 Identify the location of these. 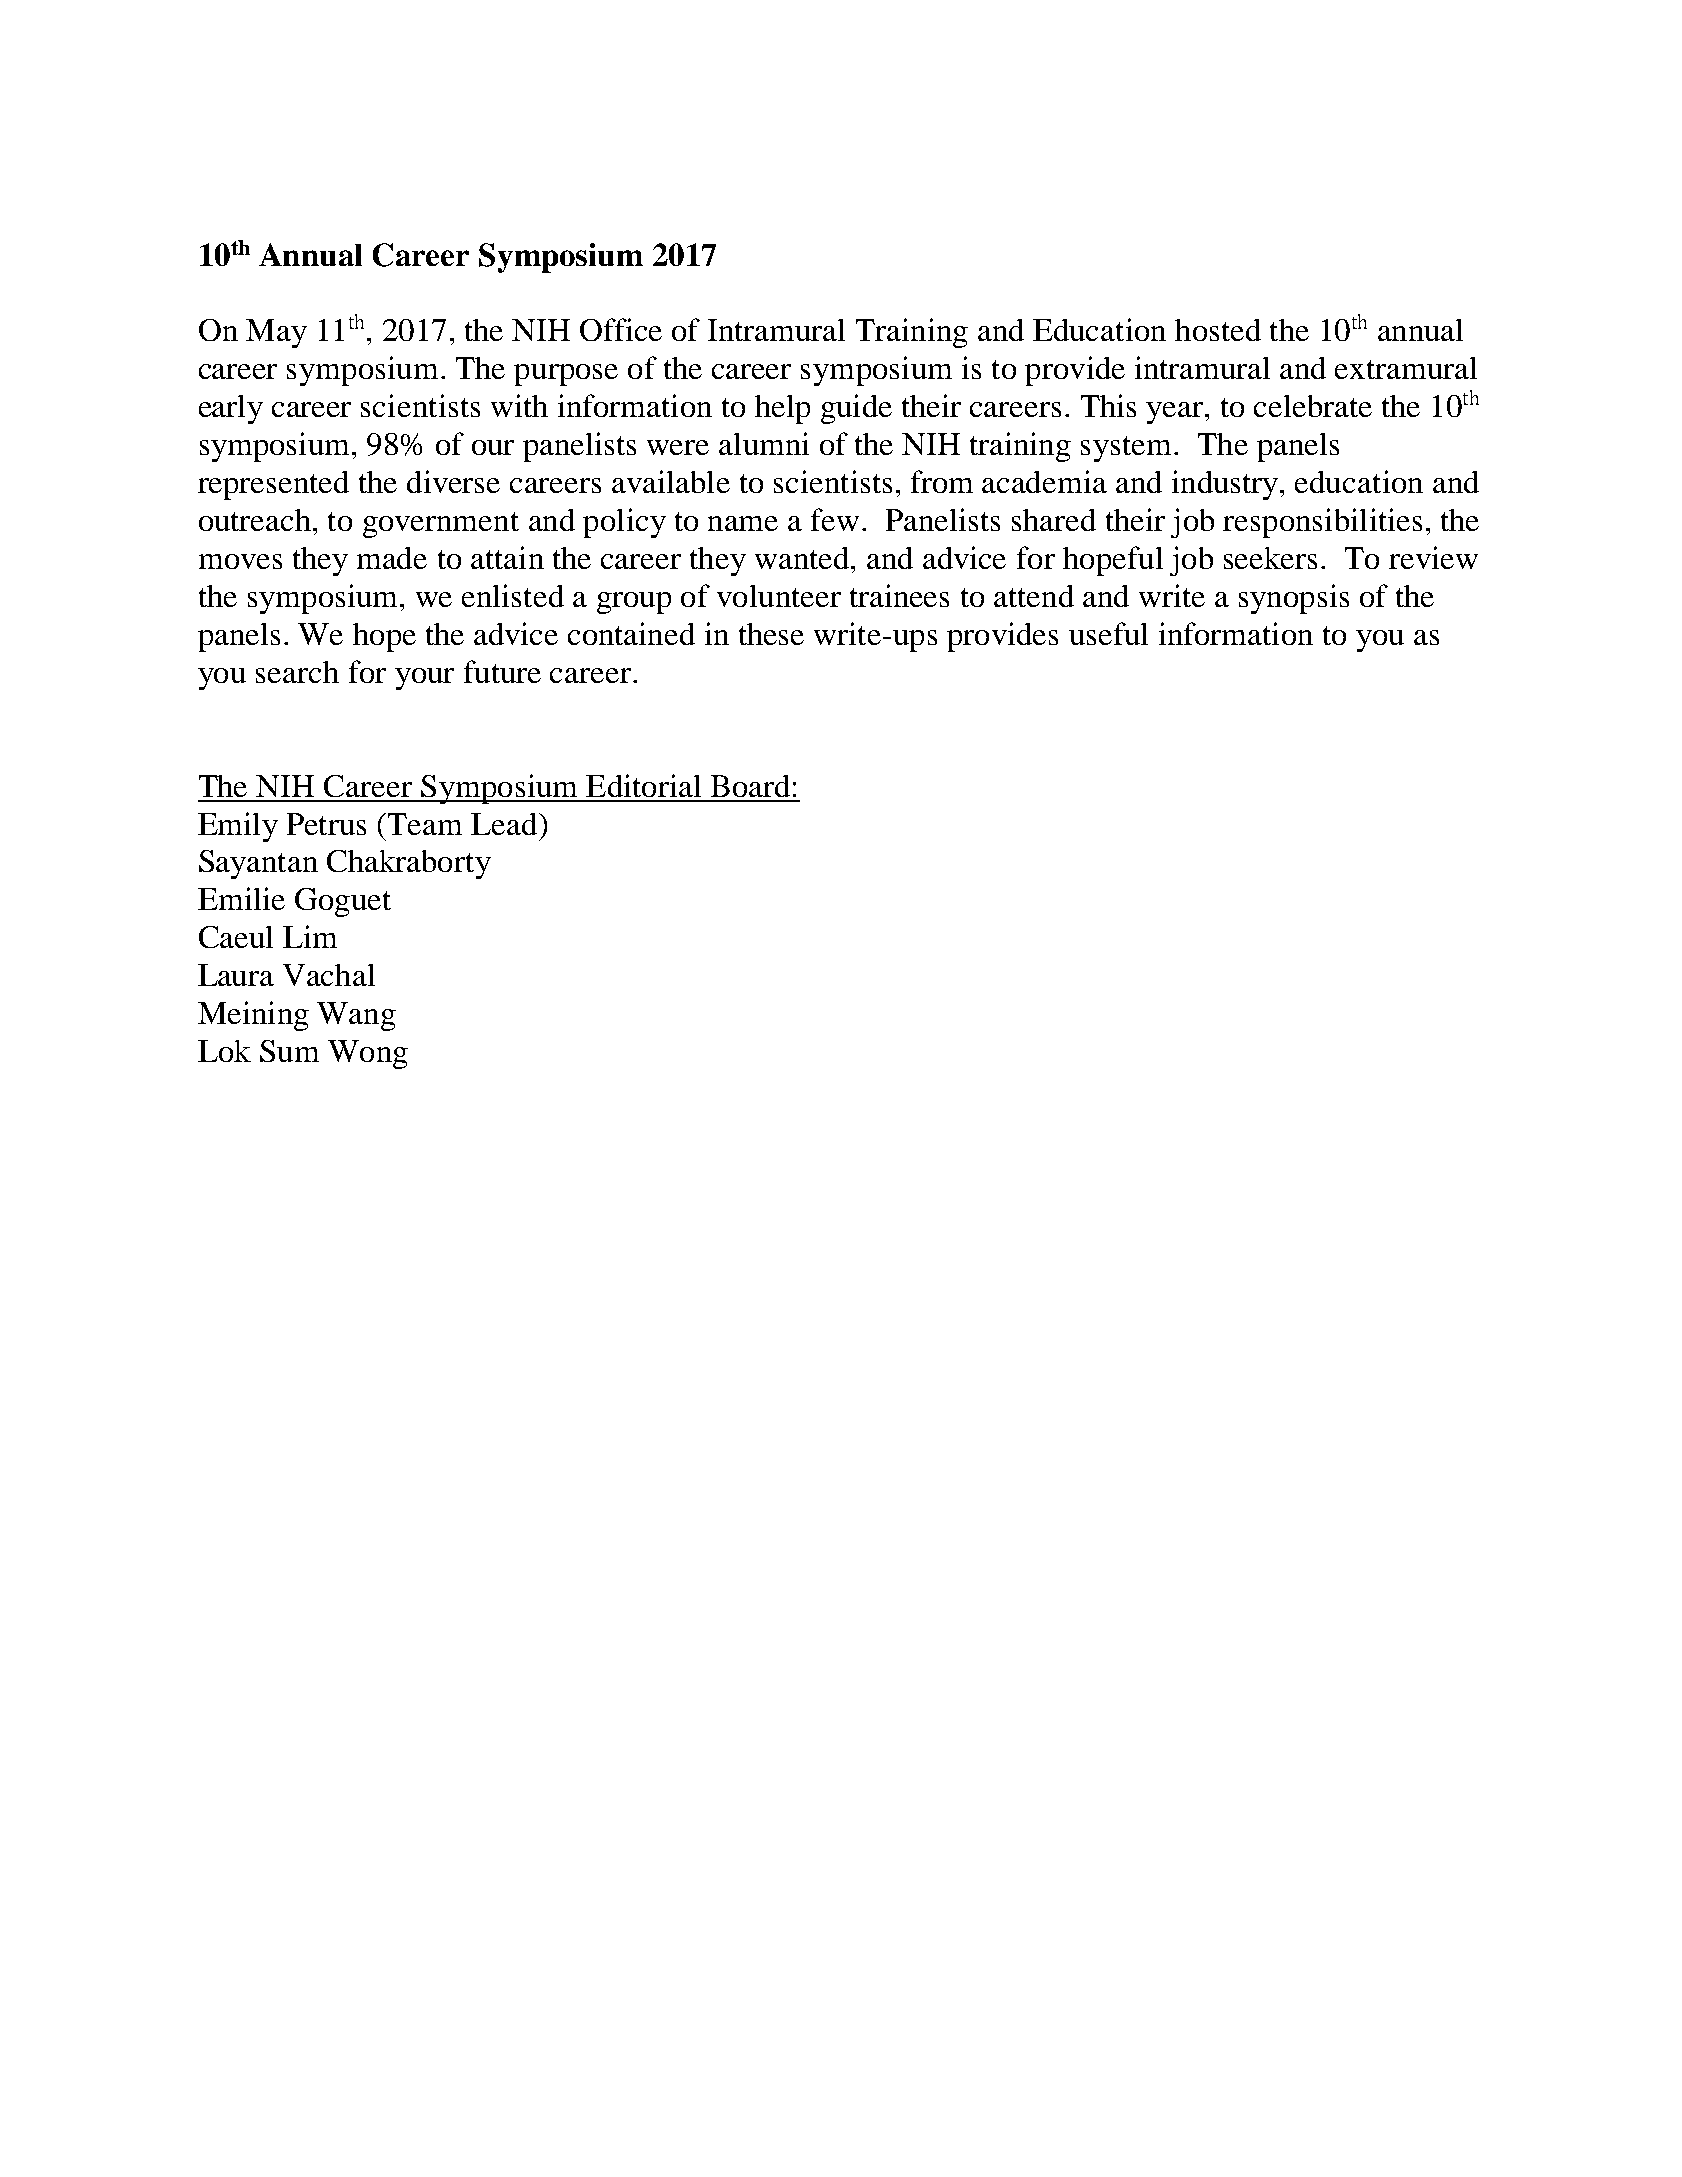
(771, 634).
